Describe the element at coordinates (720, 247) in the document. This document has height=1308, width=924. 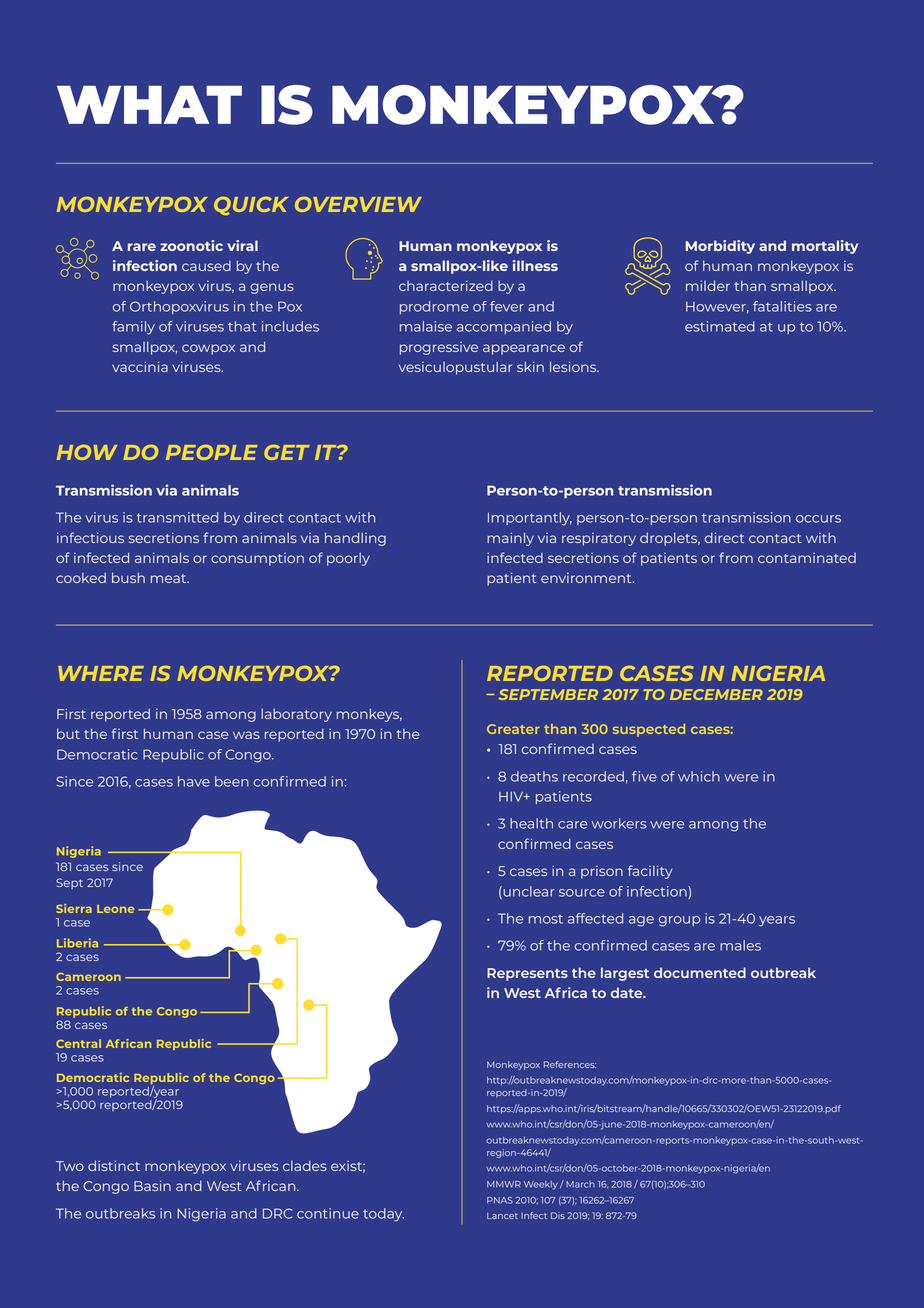
I see `Morbidity` at that location.
